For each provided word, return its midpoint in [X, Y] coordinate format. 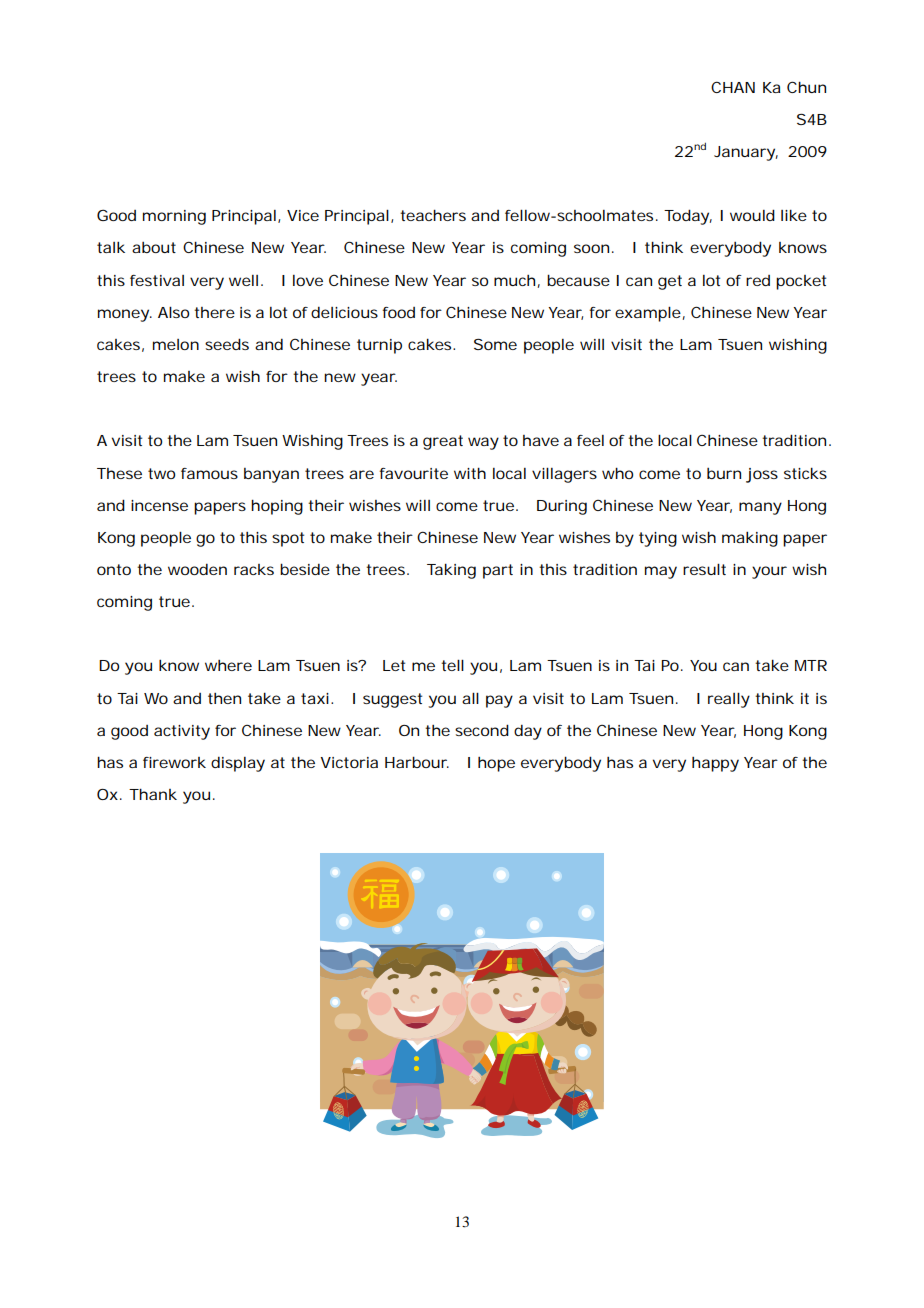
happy [715, 764]
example [648, 314]
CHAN [733, 87]
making [750, 539]
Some [495, 344]
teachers [433, 215]
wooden [197, 569]
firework [174, 762]
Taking [451, 571]
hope [496, 764]
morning [174, 217]
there [214, 312]
